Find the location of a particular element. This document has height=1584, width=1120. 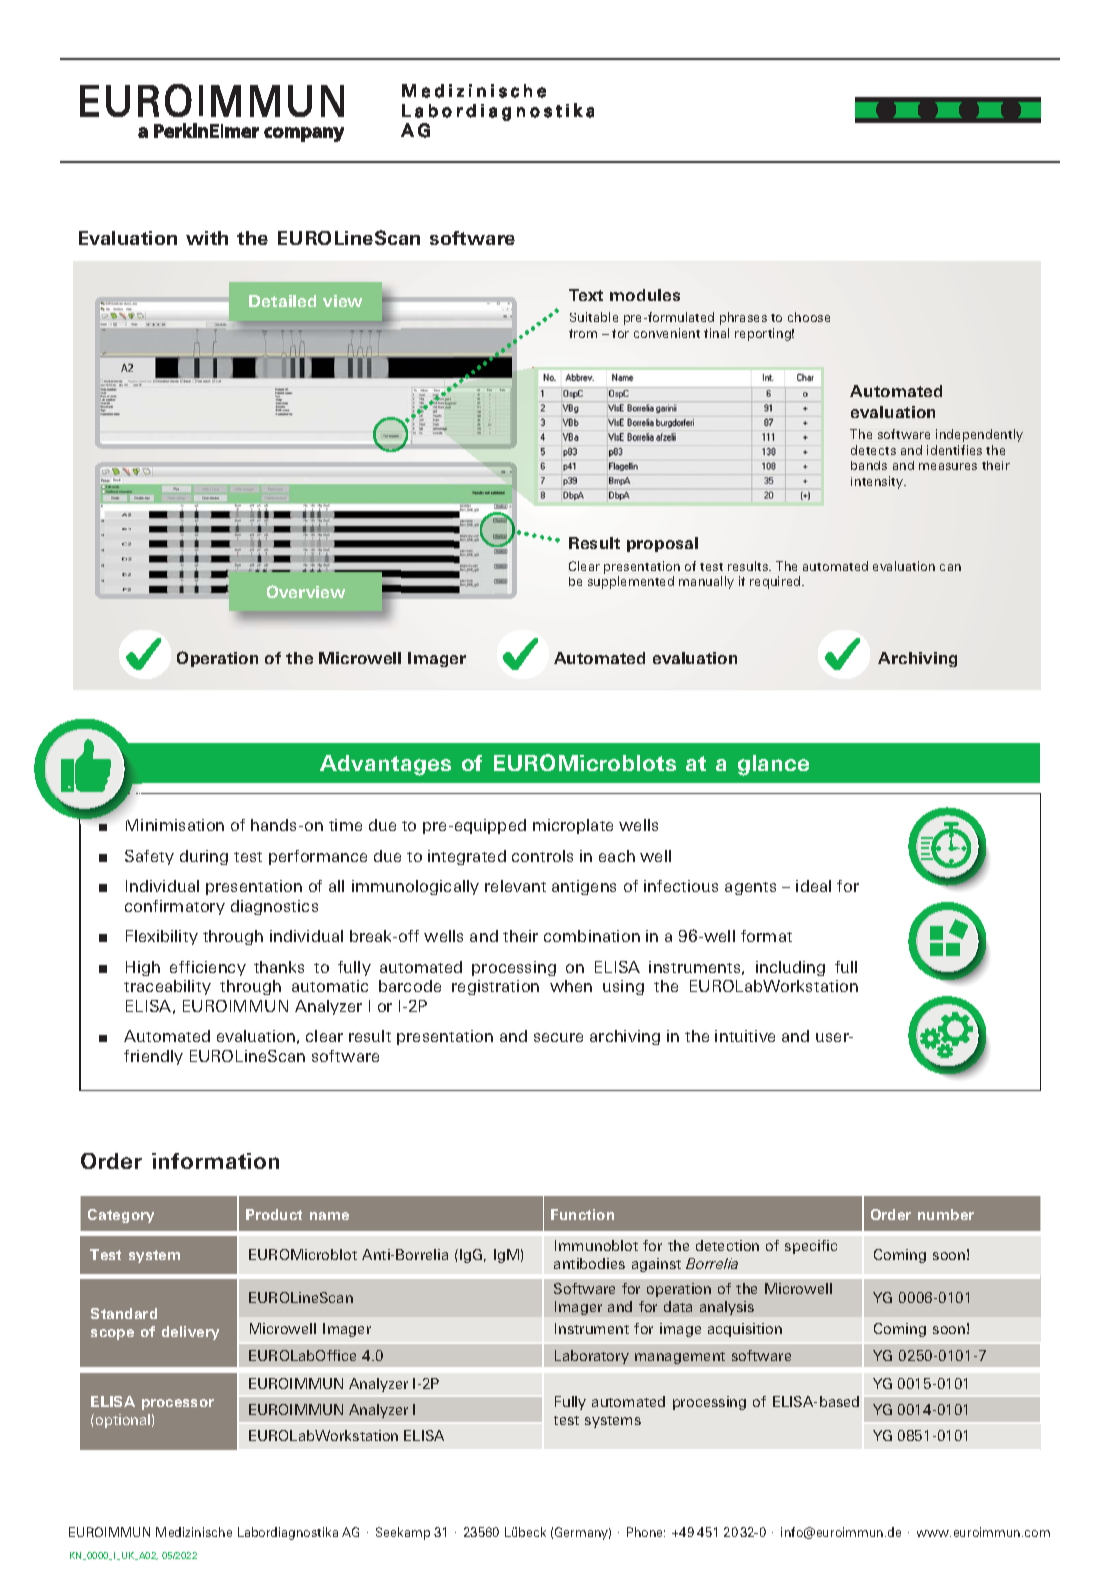

processor is located at coordinates (178, 1404).
